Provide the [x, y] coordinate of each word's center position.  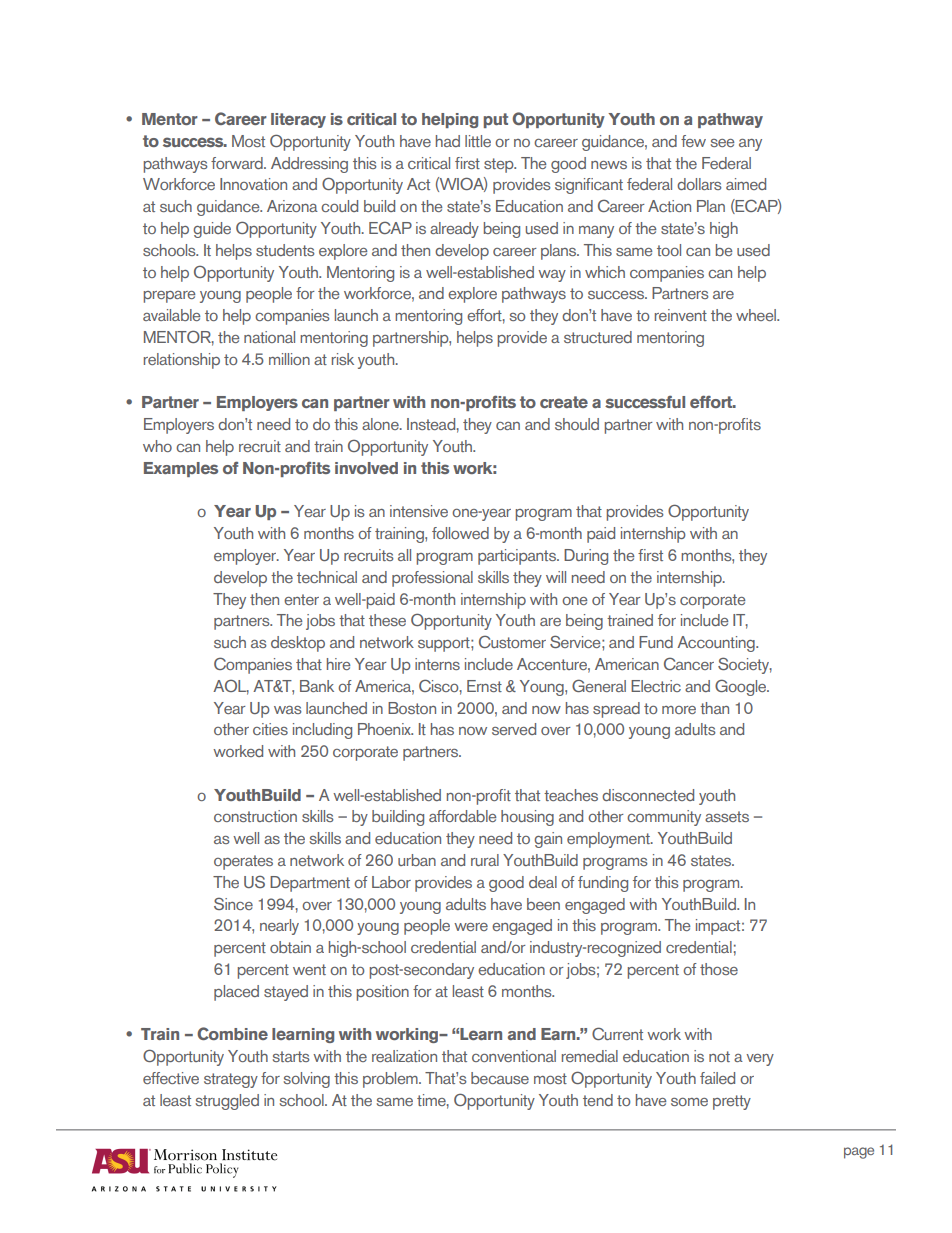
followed [460, 533]
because [500, 1078]
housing [527, 818]
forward [238, 163]
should [577, 424]
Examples [181, 469]
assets [727, 816]
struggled [227, 1102]
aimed [746, 184]
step [500, 165]
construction [255, 816]
